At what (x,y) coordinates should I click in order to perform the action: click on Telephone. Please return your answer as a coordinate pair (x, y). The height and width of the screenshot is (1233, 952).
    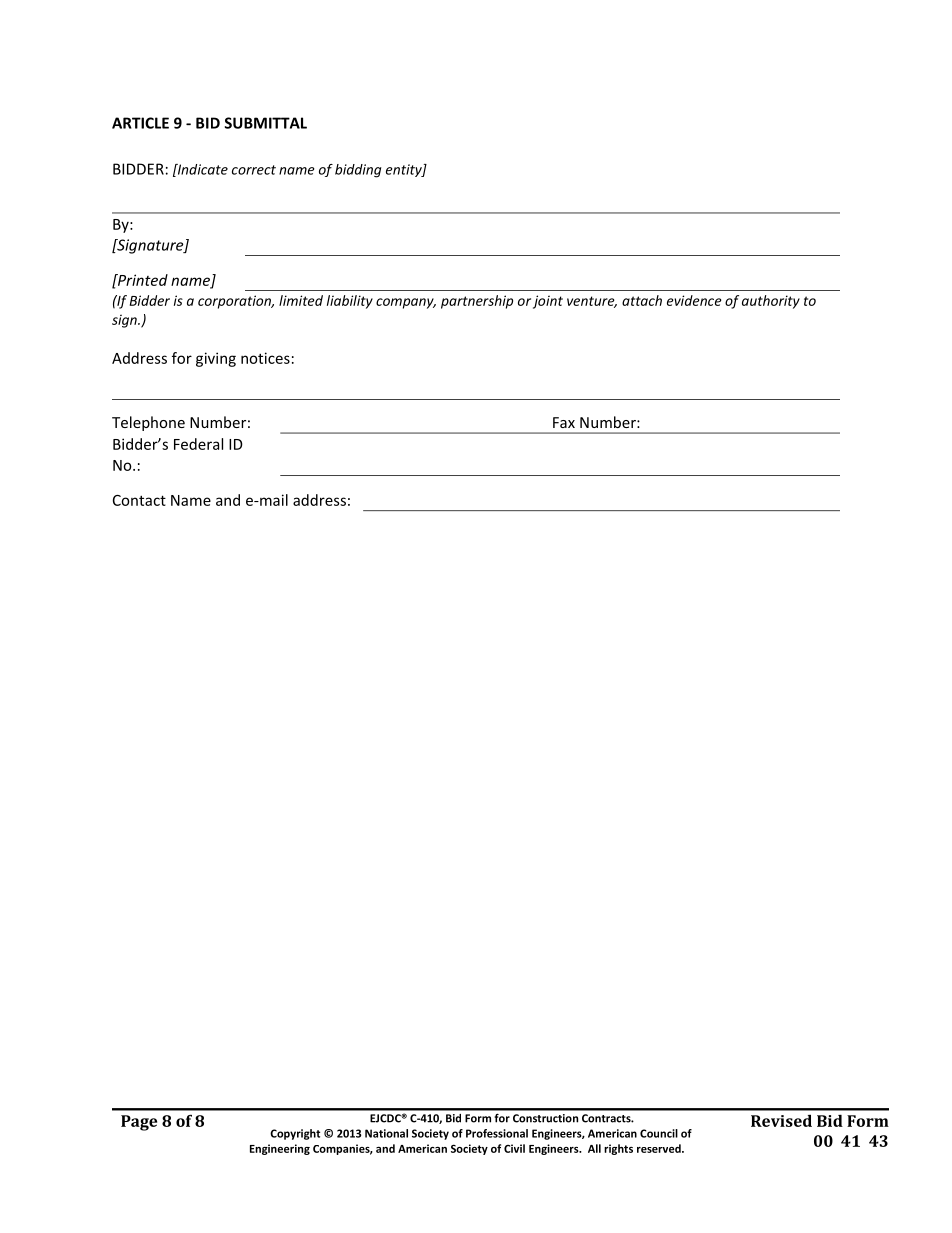
    Looking at the image, I should click on (148, 423).
